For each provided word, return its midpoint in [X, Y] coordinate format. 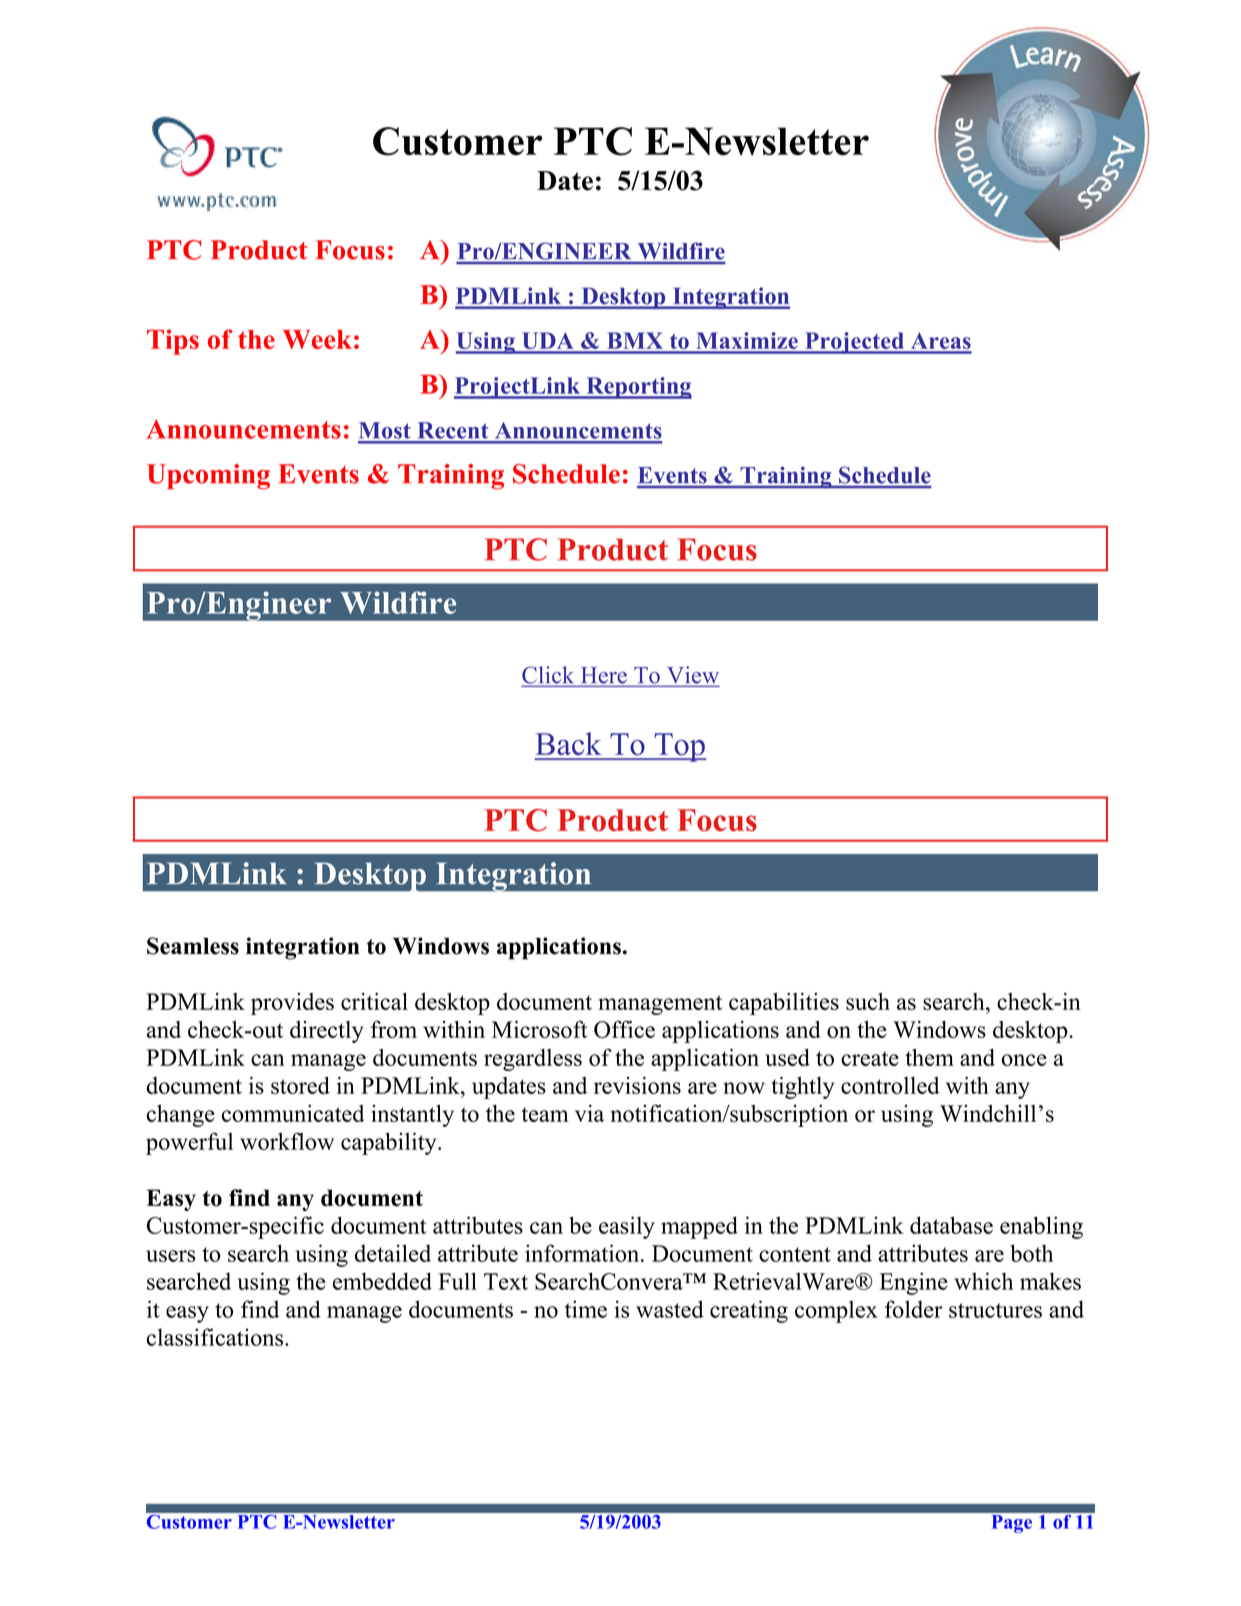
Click [548, 676]
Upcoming [208, 477]
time [586, 1309]
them [929, 1057]
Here [604, 675]
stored [300, 1085]
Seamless [193, 946]
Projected [854, 343]
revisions [637, 1085]
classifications [215, 1337]
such [868, 1001]
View [693, 676]
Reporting [638, 388]
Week [317, 339]
